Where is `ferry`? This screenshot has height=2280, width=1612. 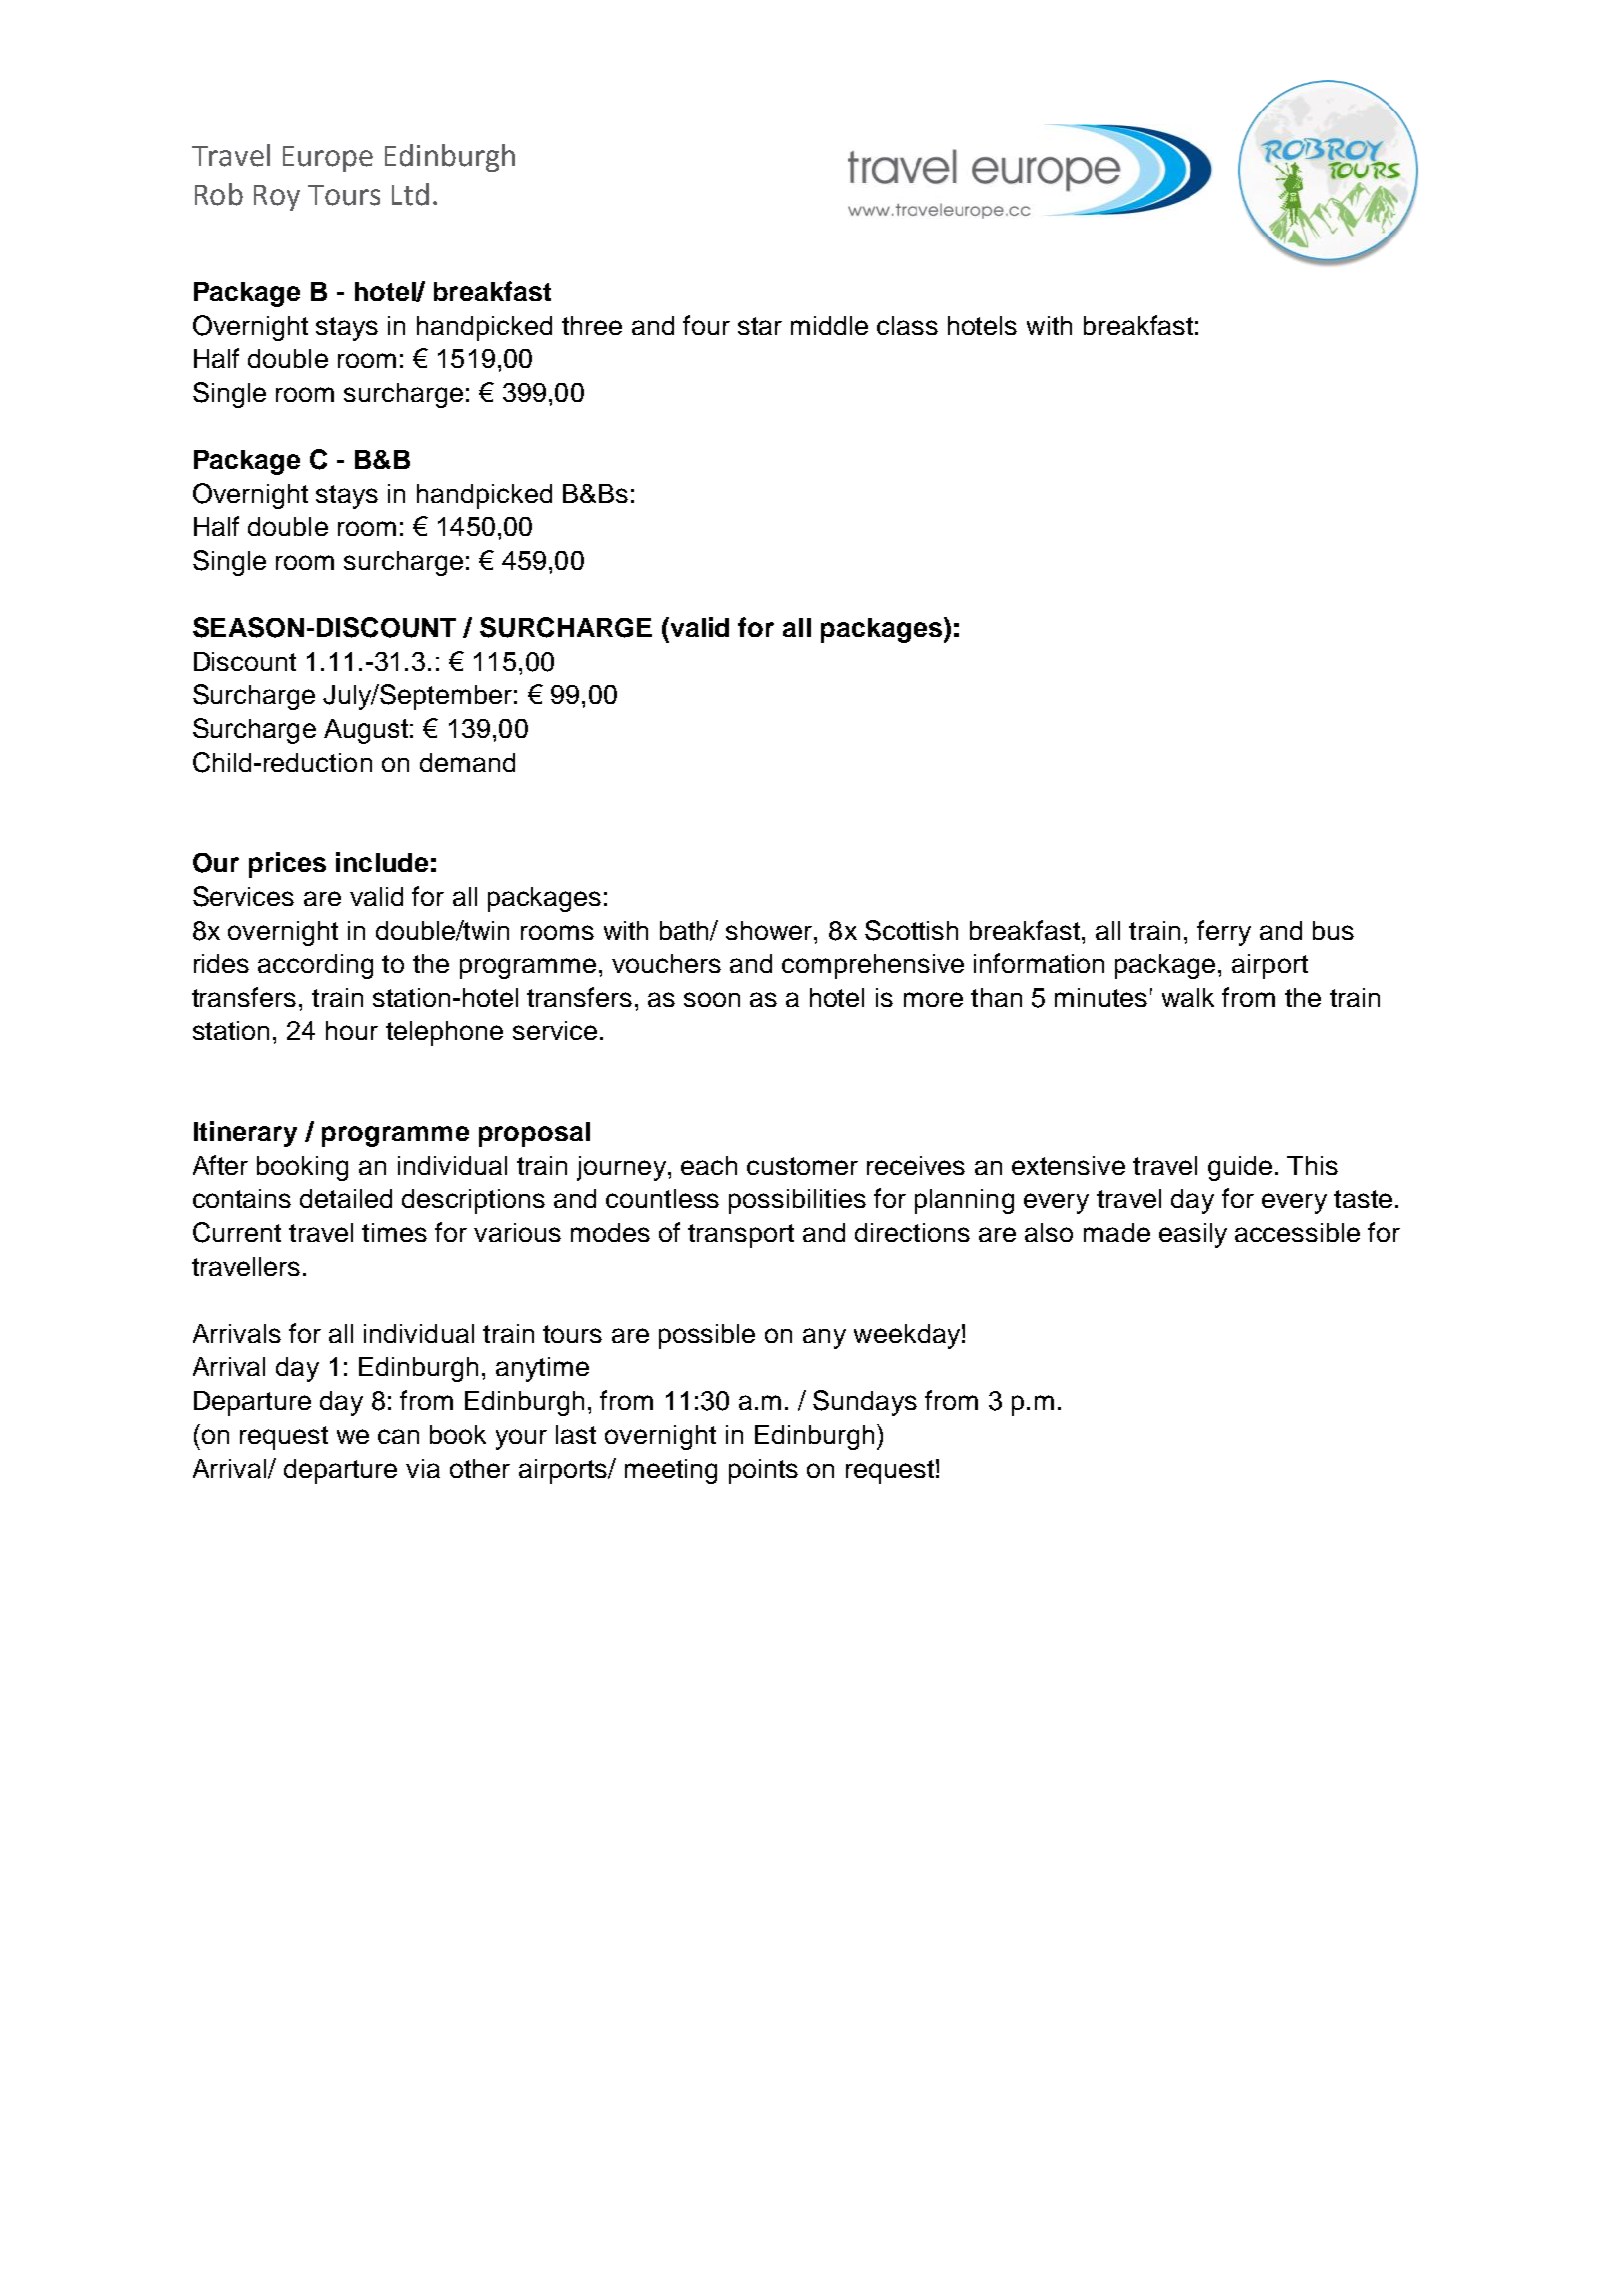 ferry is located at coordinates (1224, 933).
